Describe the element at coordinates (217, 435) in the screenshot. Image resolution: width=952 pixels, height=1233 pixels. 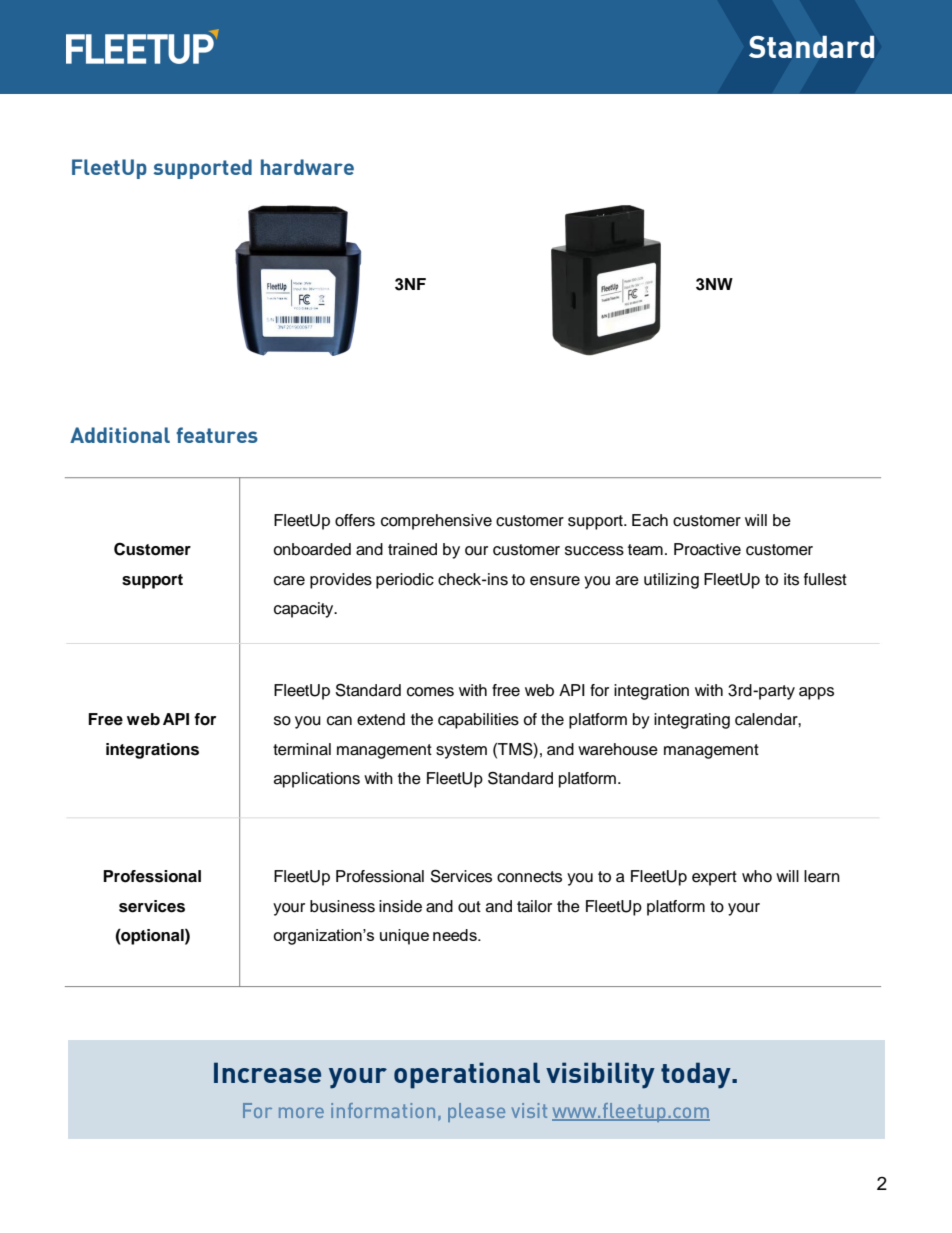
I see `features` at that location.
